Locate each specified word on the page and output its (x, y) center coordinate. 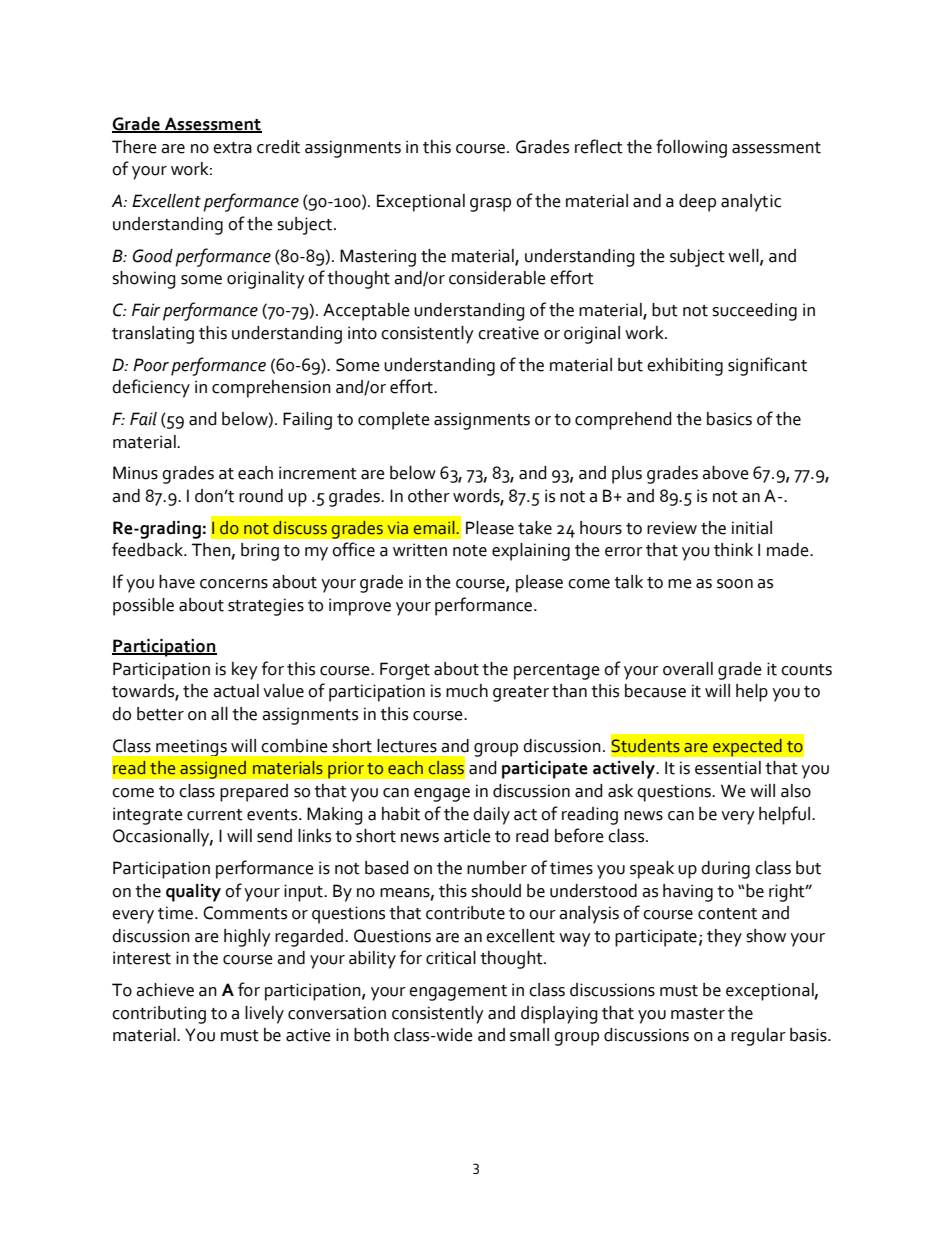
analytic (751, 203)
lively (264, 1015)
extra (232, 148)
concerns (234, 584)
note (470, 551)
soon (735, 584)
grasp (490, 205)
